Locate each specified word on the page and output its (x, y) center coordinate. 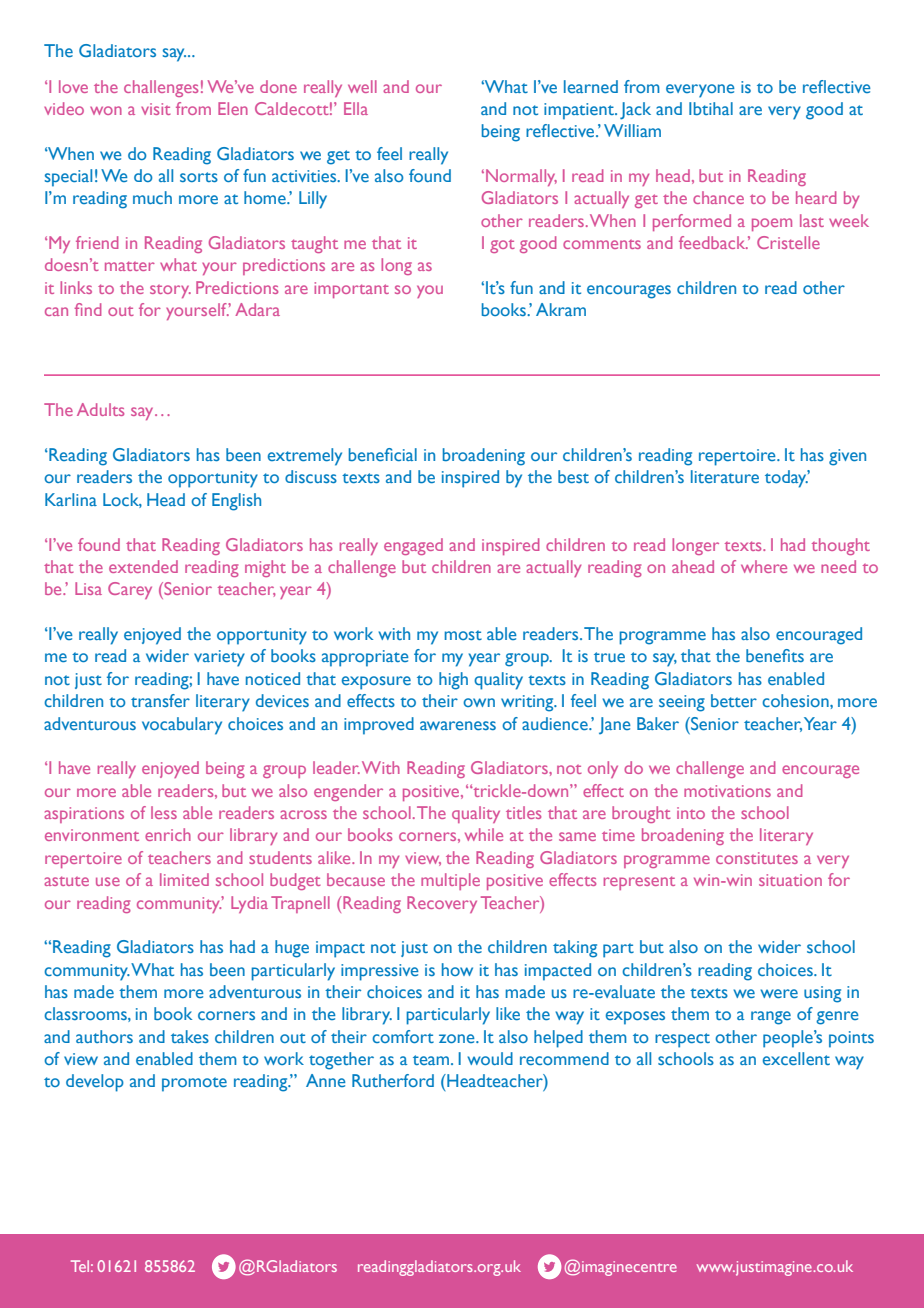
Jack (635, 111)
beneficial (383, 454)
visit (156, 109)
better (734, 700)
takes (190, 1036)
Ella (356, 108)
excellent (796, 1058)
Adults (100, 409)
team (432, 1060)
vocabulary (182, 726)
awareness (458, 725)
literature (725, 476)
